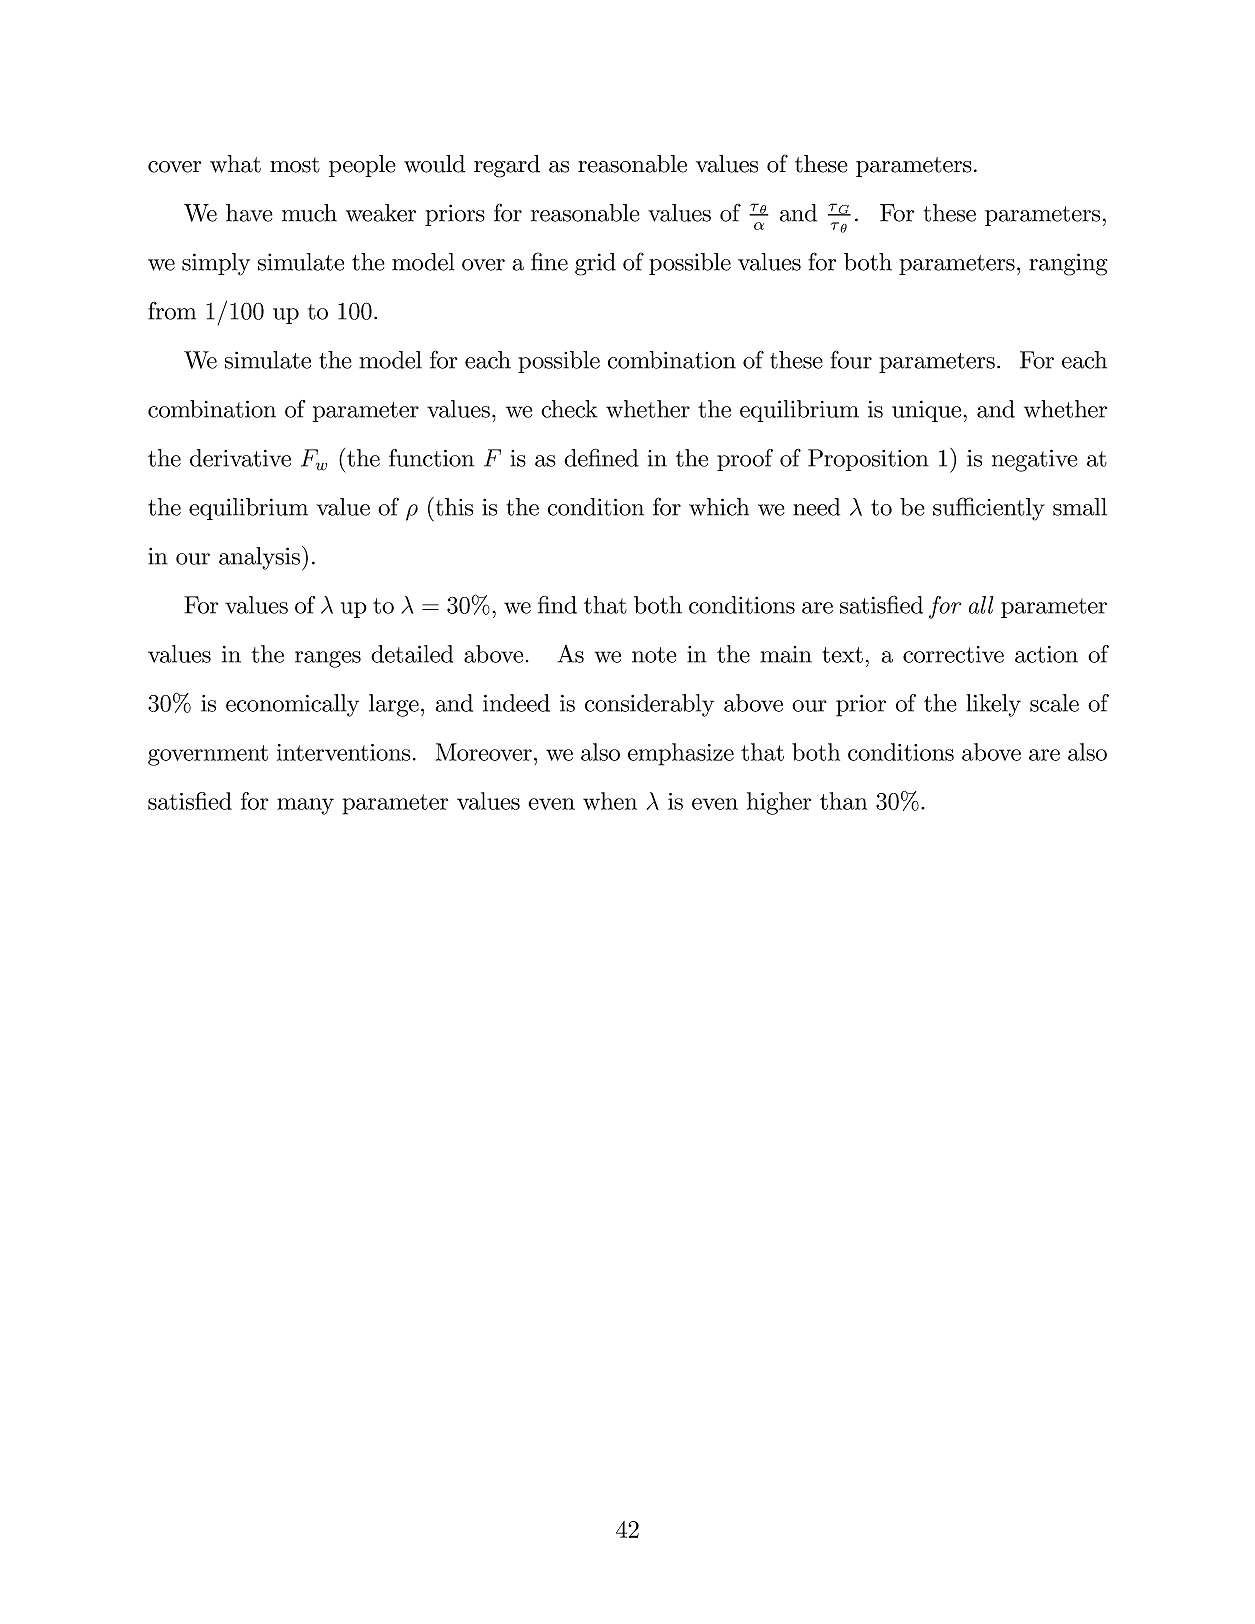  Describe the element at coordinates (843, 801) in the screenshot. I see `than` at that location.
